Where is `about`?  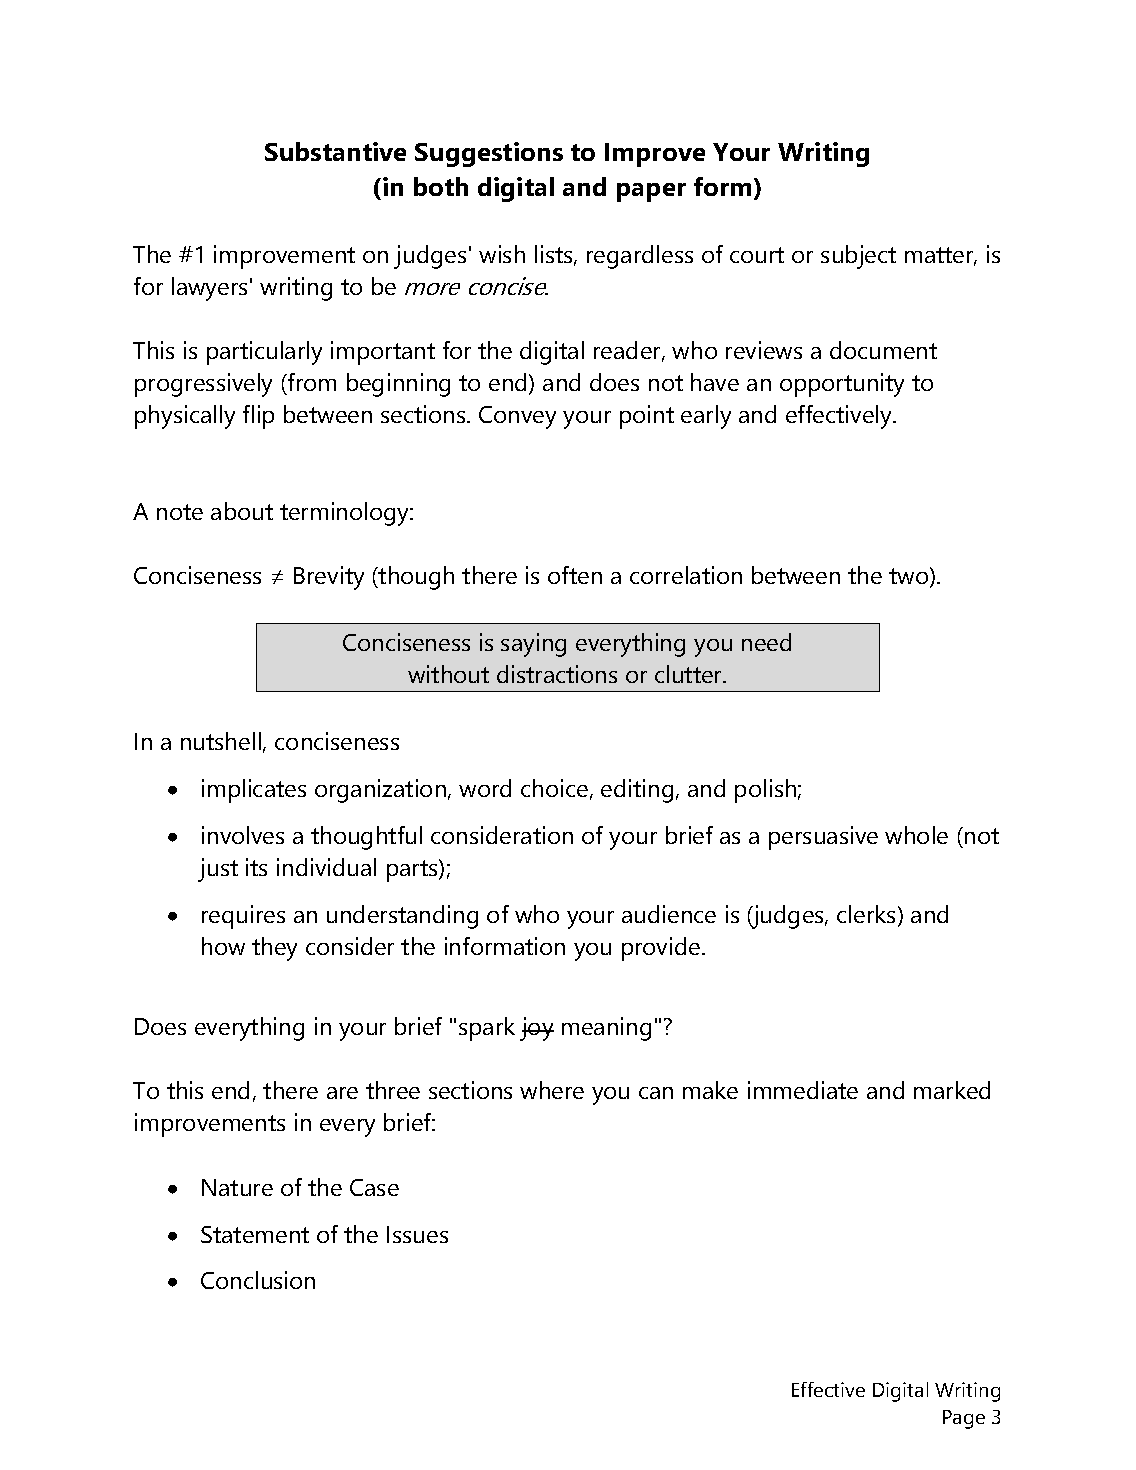 about is located at coordinates (242, 511).
